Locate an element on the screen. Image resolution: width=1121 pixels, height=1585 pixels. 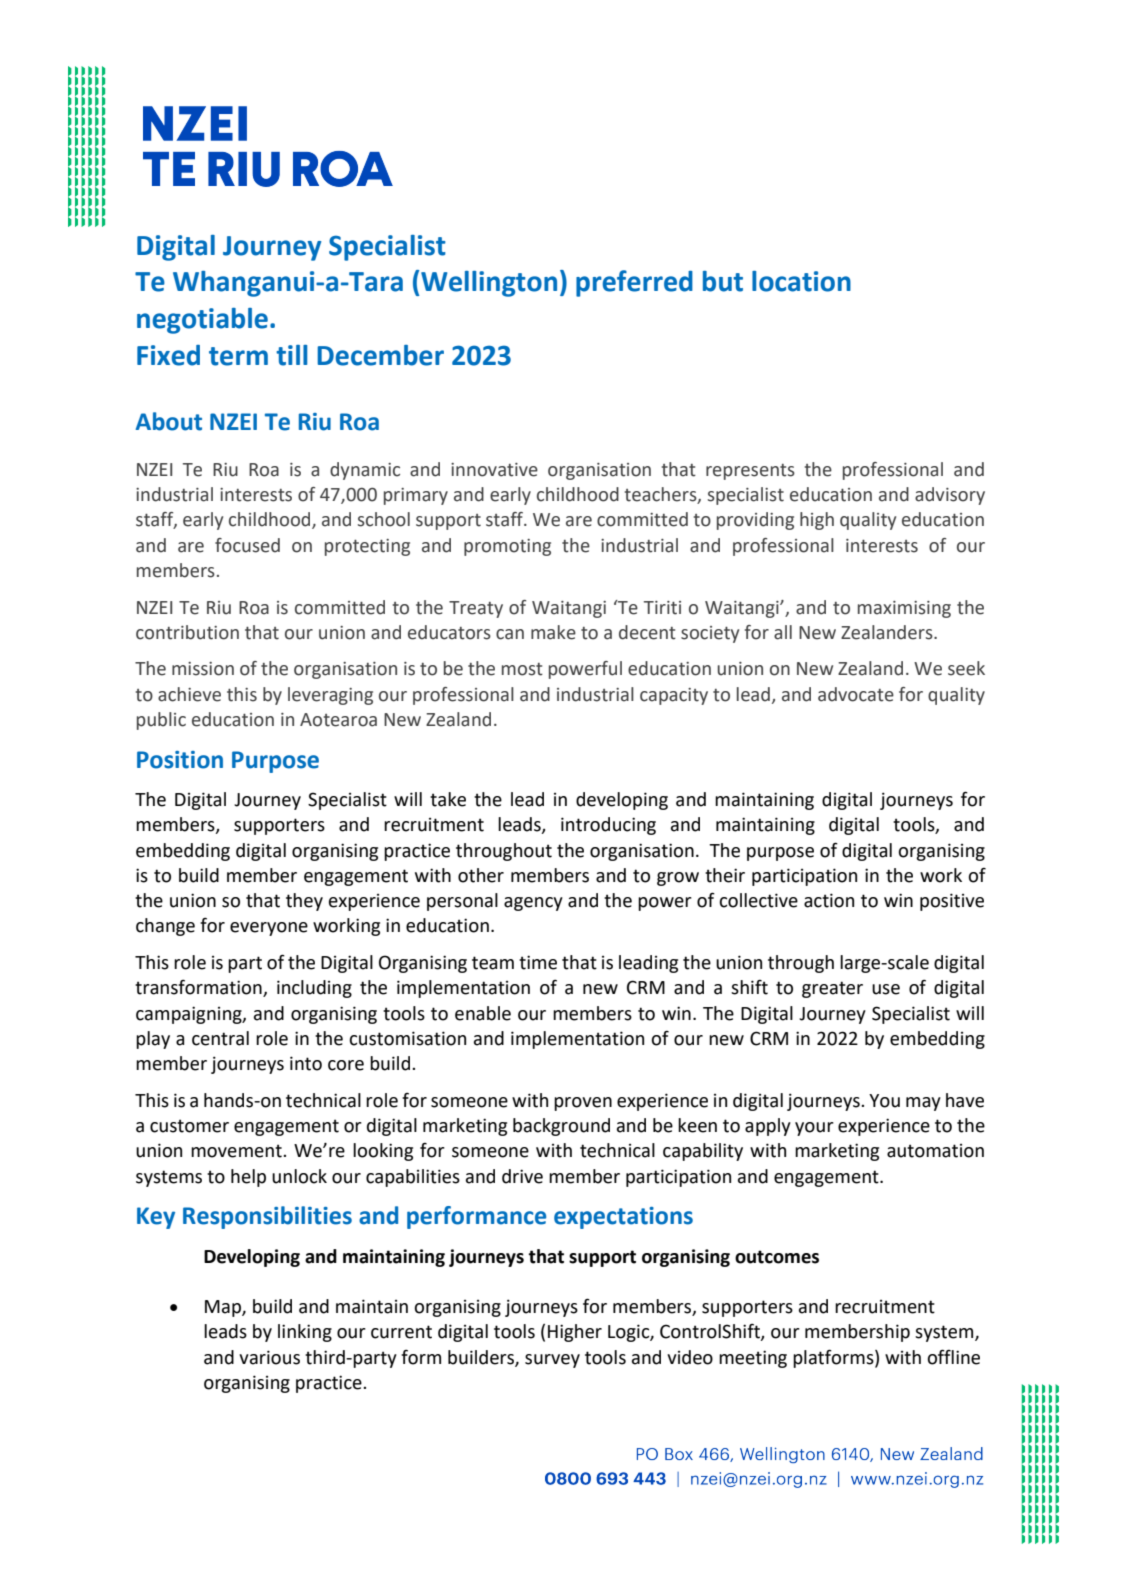
survey is located at coordinates (552, 1361).
